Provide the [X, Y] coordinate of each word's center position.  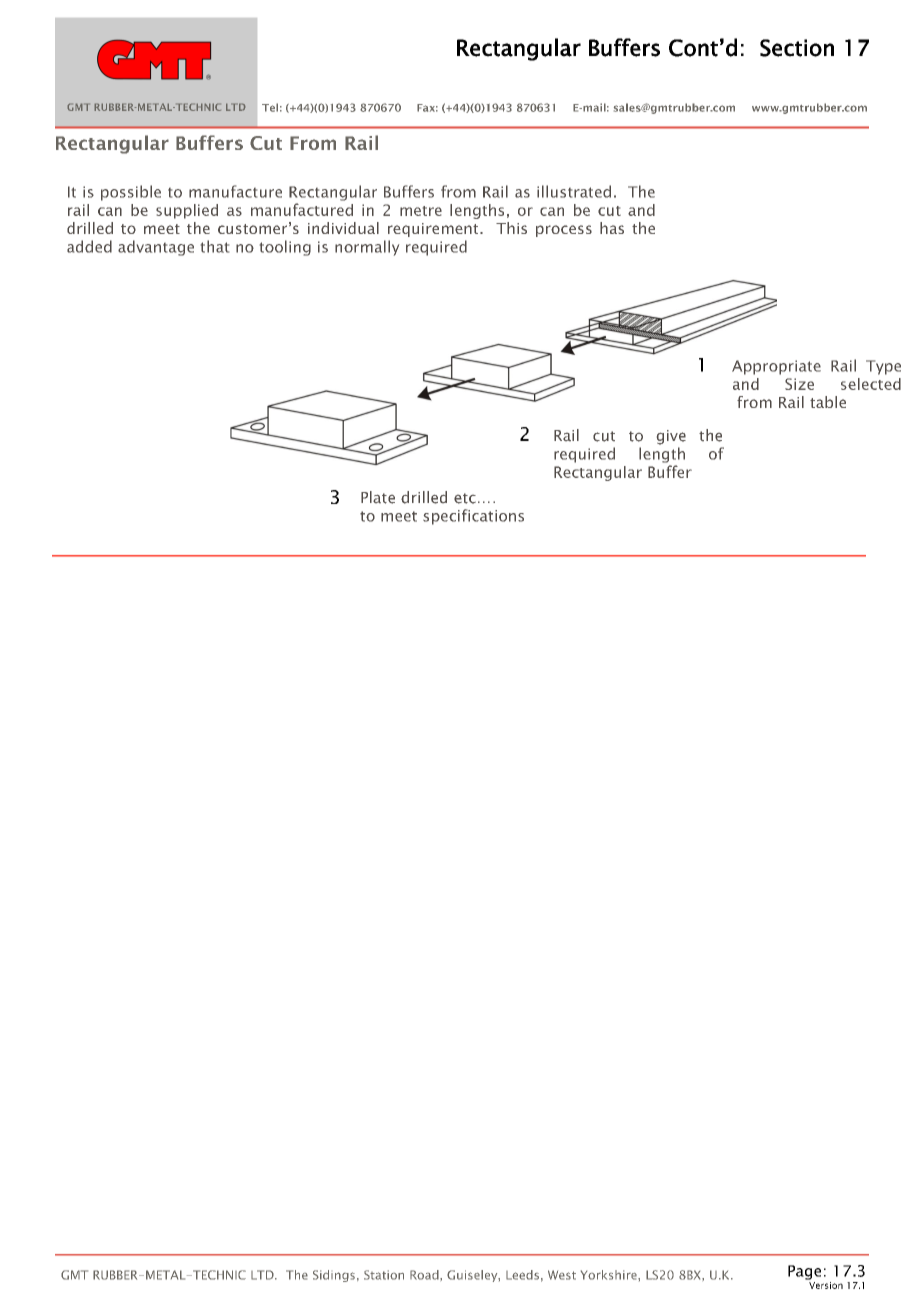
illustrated [574, 191]
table [828, 402]
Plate [378, 497]
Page [804, 1272]
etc [465, 498]
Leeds [522, 1275]
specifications [473, 517]
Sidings [334, 1276]
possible [131, 193]
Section [797, 48]
